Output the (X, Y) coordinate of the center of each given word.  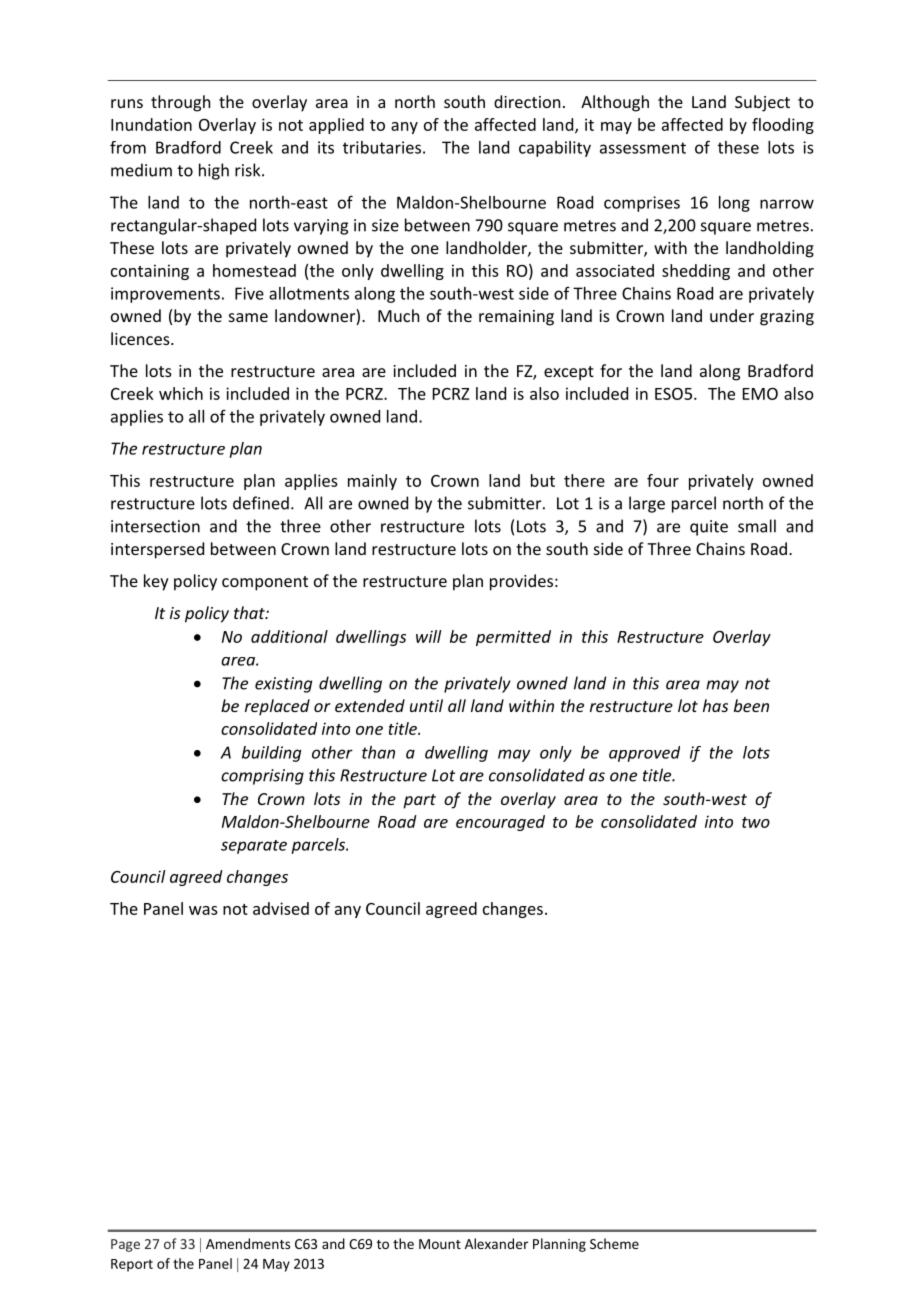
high (214, 171)
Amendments (248, 1243)
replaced (277, 707)
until (426, 705)
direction (527, 101)
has (715, 705)
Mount (440, 1244)
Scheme (614, 1243)
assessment (643, 148)
